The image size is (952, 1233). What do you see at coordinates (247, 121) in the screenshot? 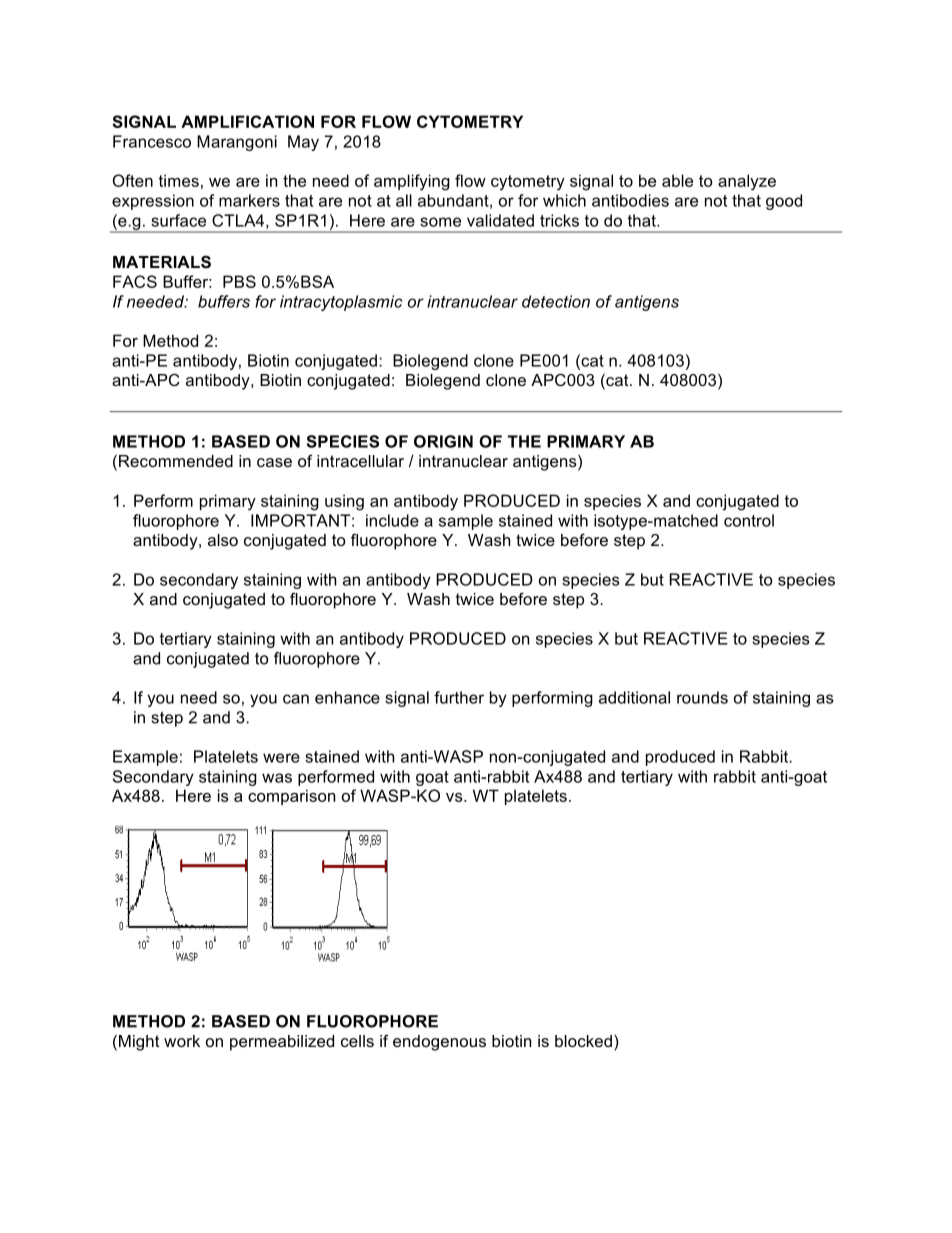
I see `AMPLIFICATION` at bounding box center [247, 121].
